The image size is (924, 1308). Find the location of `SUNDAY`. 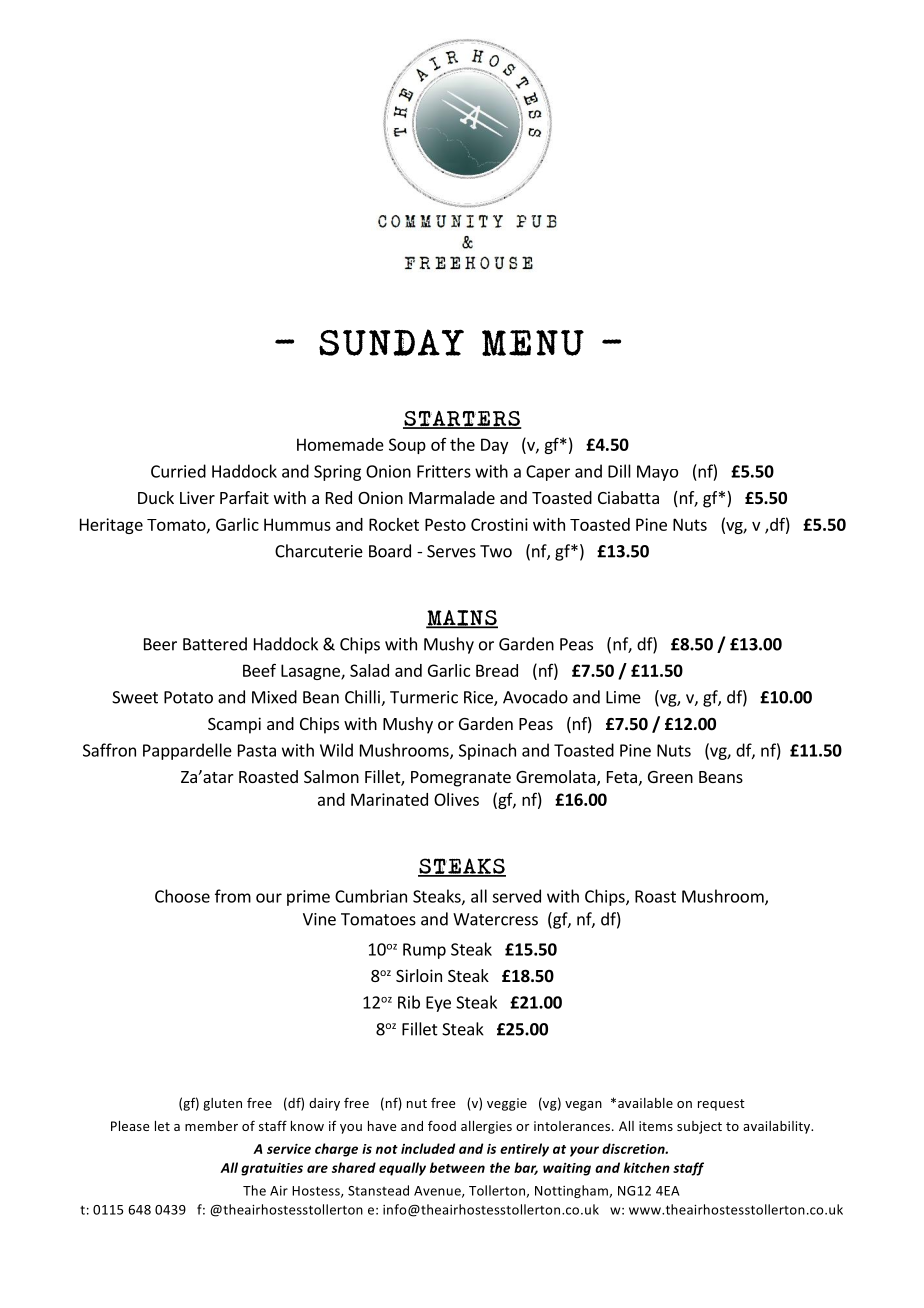

SUNDAY is located at coordinates (391, 342).
